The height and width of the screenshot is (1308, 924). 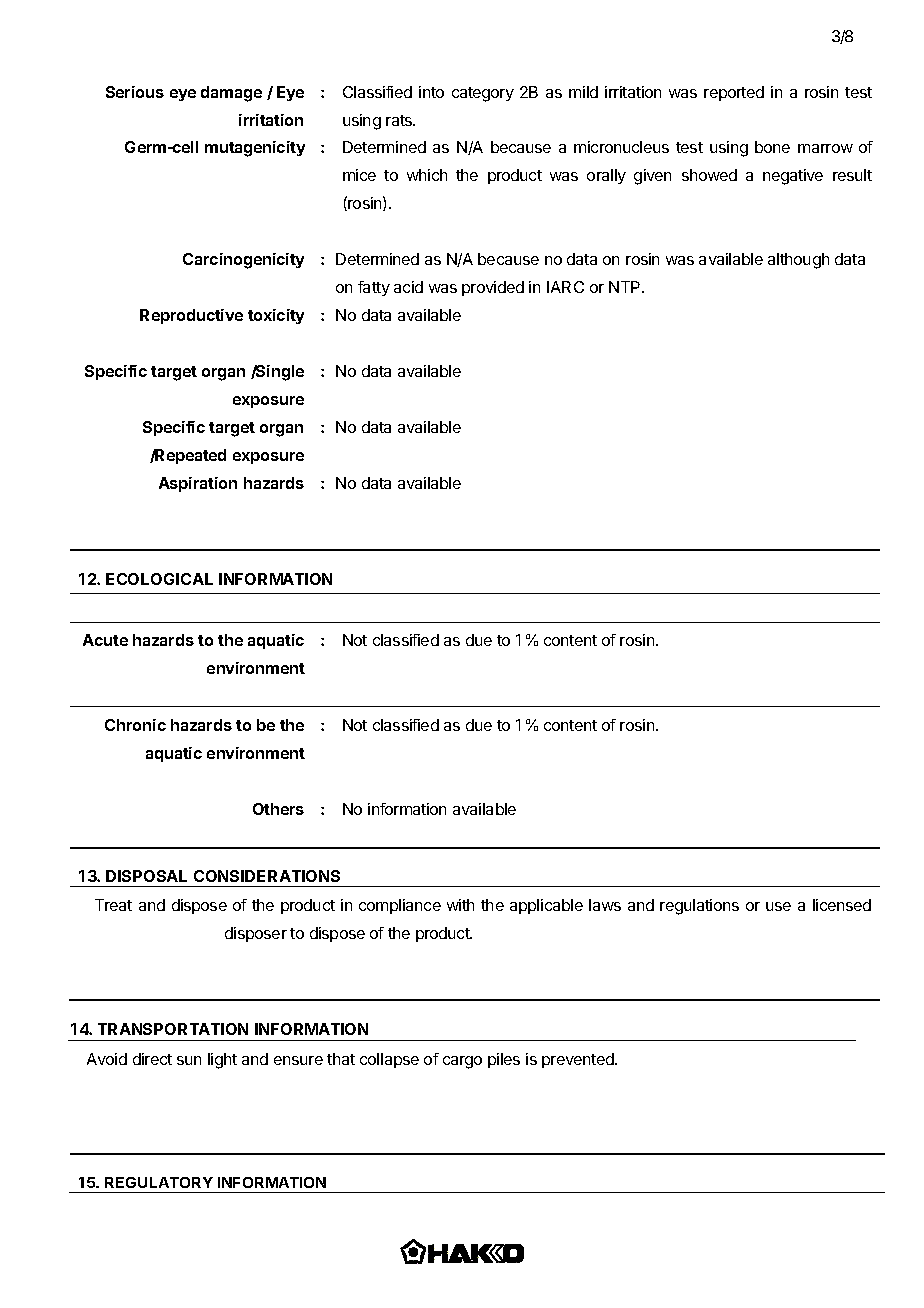 What do you see at coordinates (276, 316) in the screenshot?
I see `toxicity` at bounding box center [276, 316].
